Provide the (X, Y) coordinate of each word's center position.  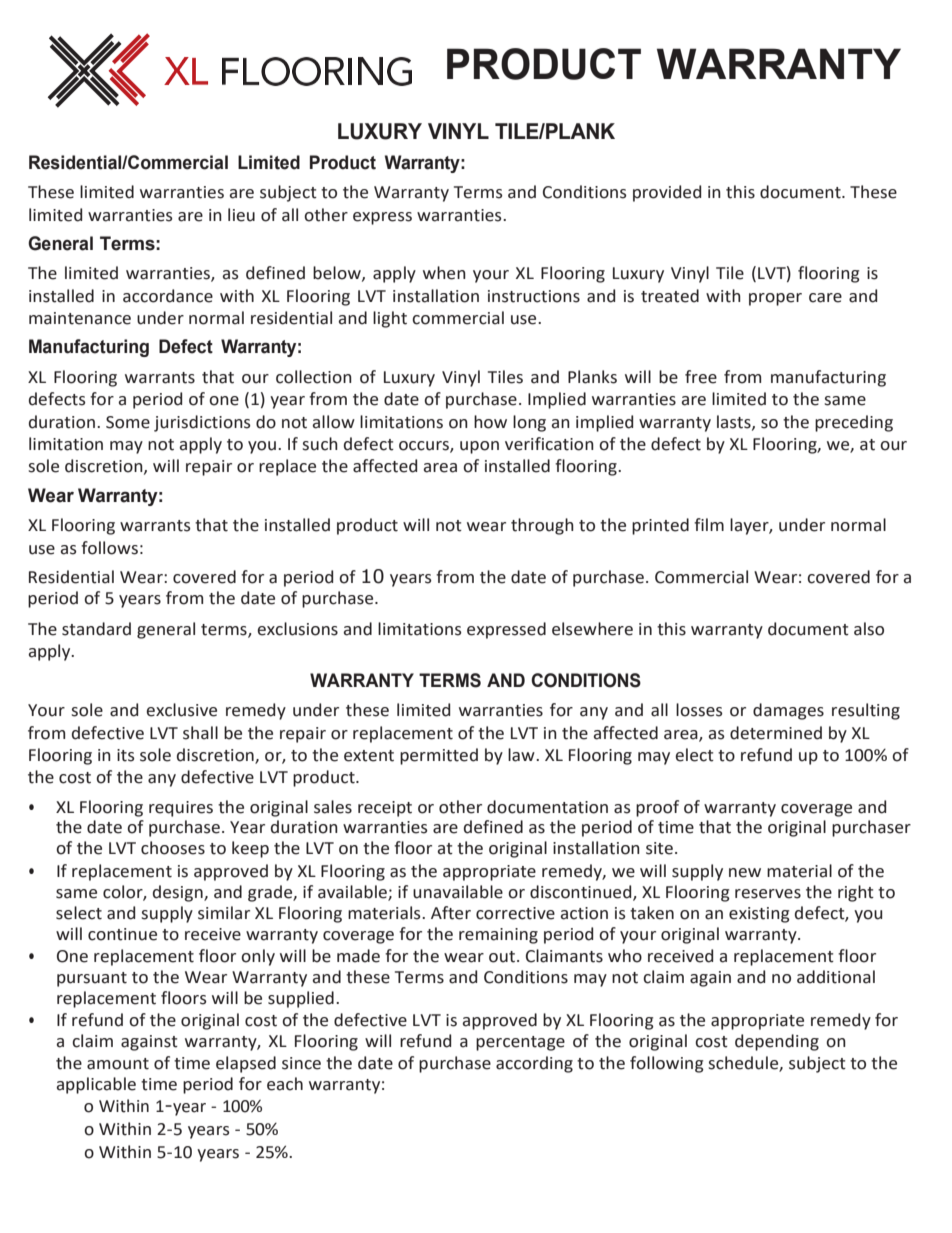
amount (118, 1064)
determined (776, 733)
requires (181, 809)
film (709, 524)
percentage (520, 1043)
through (542, 526)
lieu (241, 215)
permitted (439, 756)
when (444, 273)
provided (667, 193)
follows (109, 548)
